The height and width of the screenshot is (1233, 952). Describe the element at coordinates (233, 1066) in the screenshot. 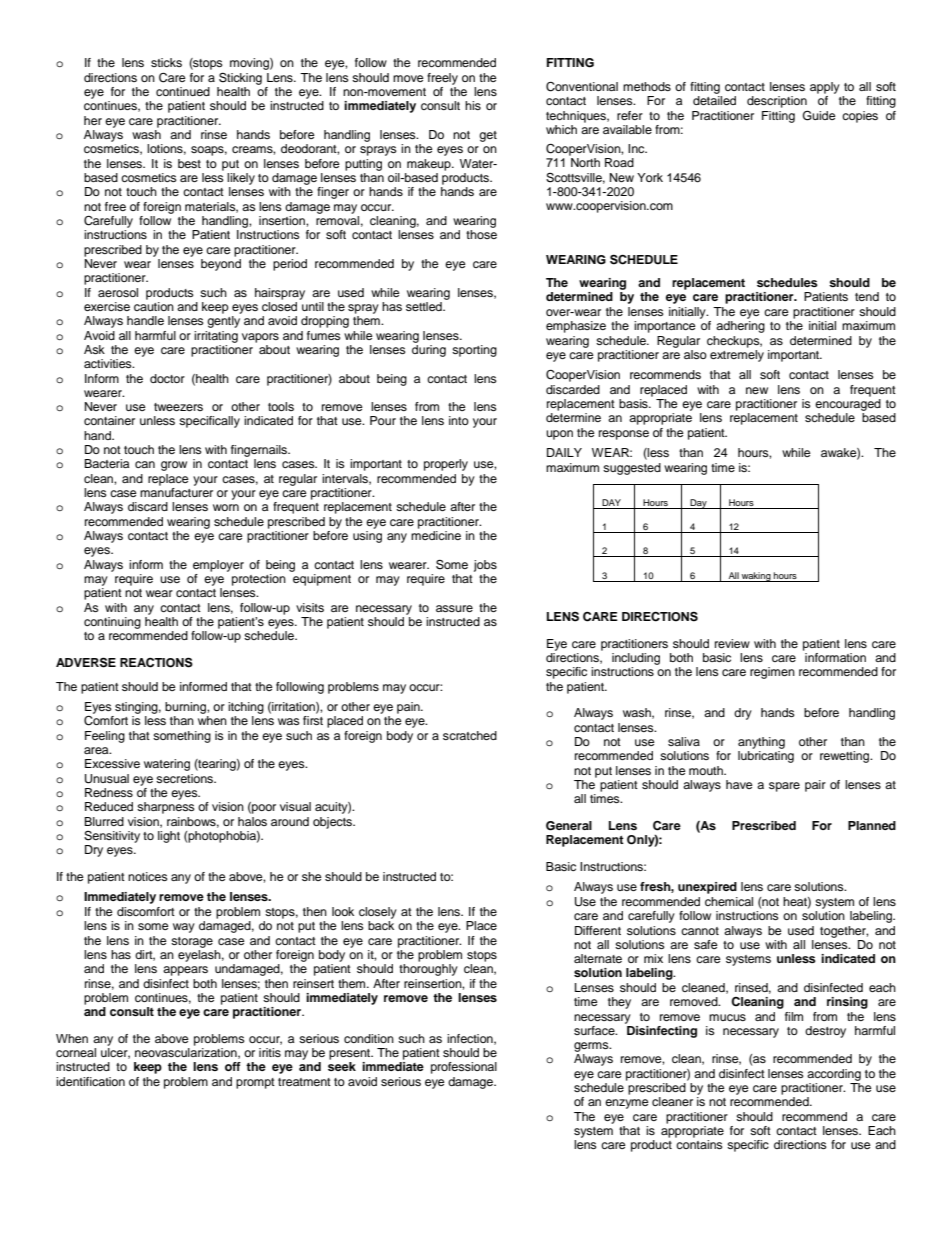

I see `off` at that location.
